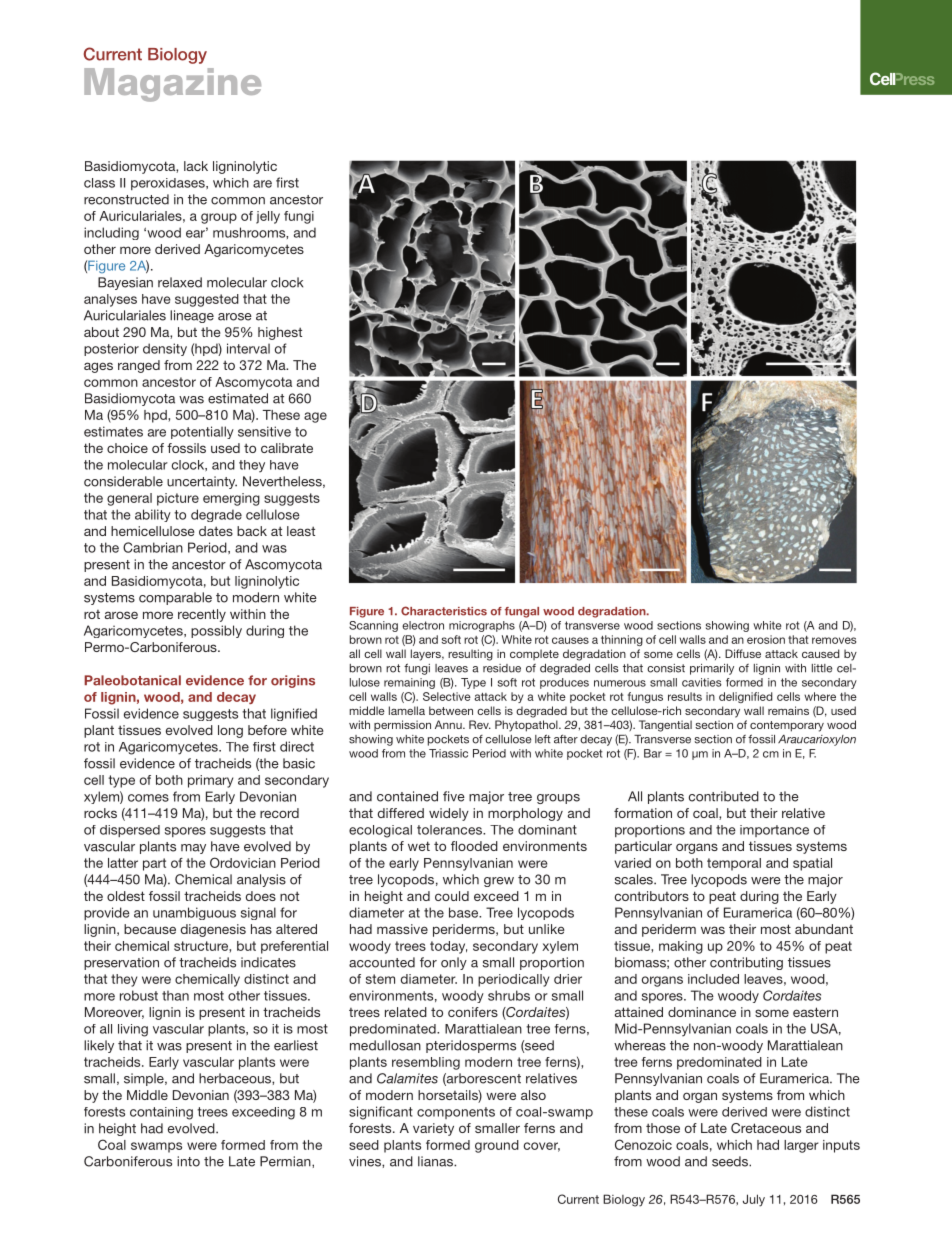  I want to click on erosion, so click(766, 639).
